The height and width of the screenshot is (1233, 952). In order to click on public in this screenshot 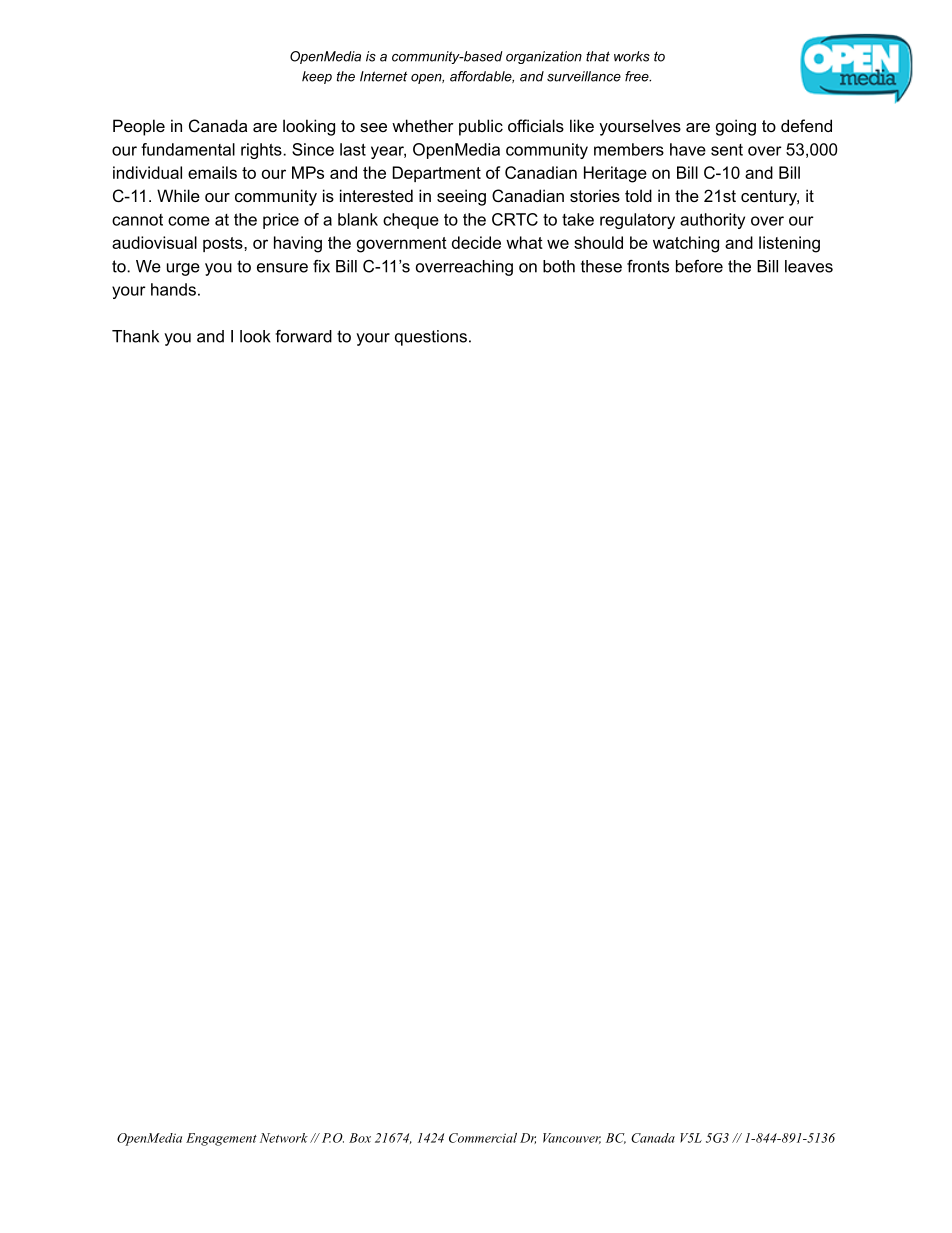, I will do `click(481, 127)`.
